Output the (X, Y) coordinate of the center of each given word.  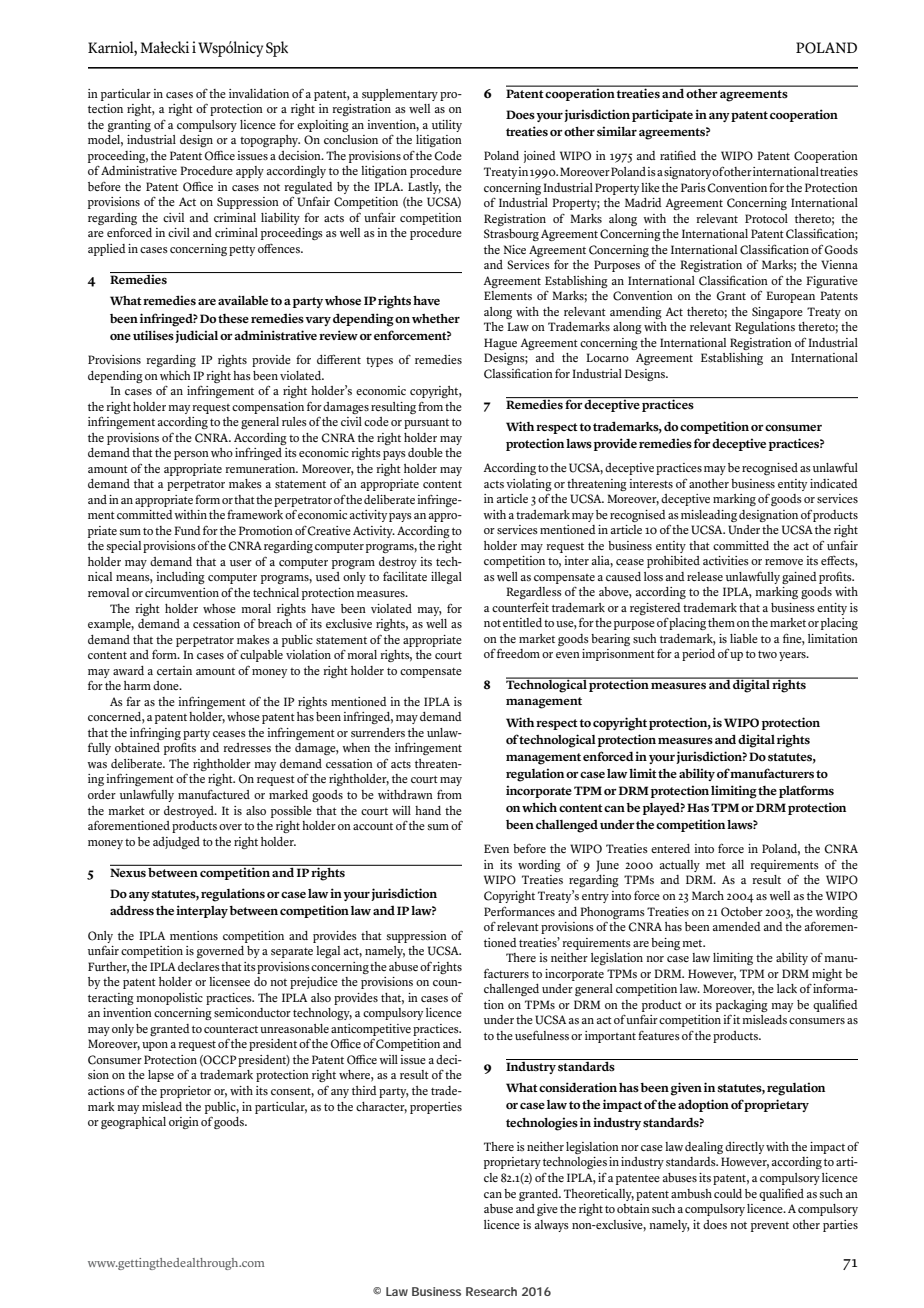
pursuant (426, 424)
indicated (834, 483)
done (167, 685)
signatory (688, 173)
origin (184, 1123)
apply (250, 172)
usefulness (542, 1035)
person (191, 455)
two (767, 654)
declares (199, 966)
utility (447, 126)
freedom (518, 653)
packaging (742, 1006)
